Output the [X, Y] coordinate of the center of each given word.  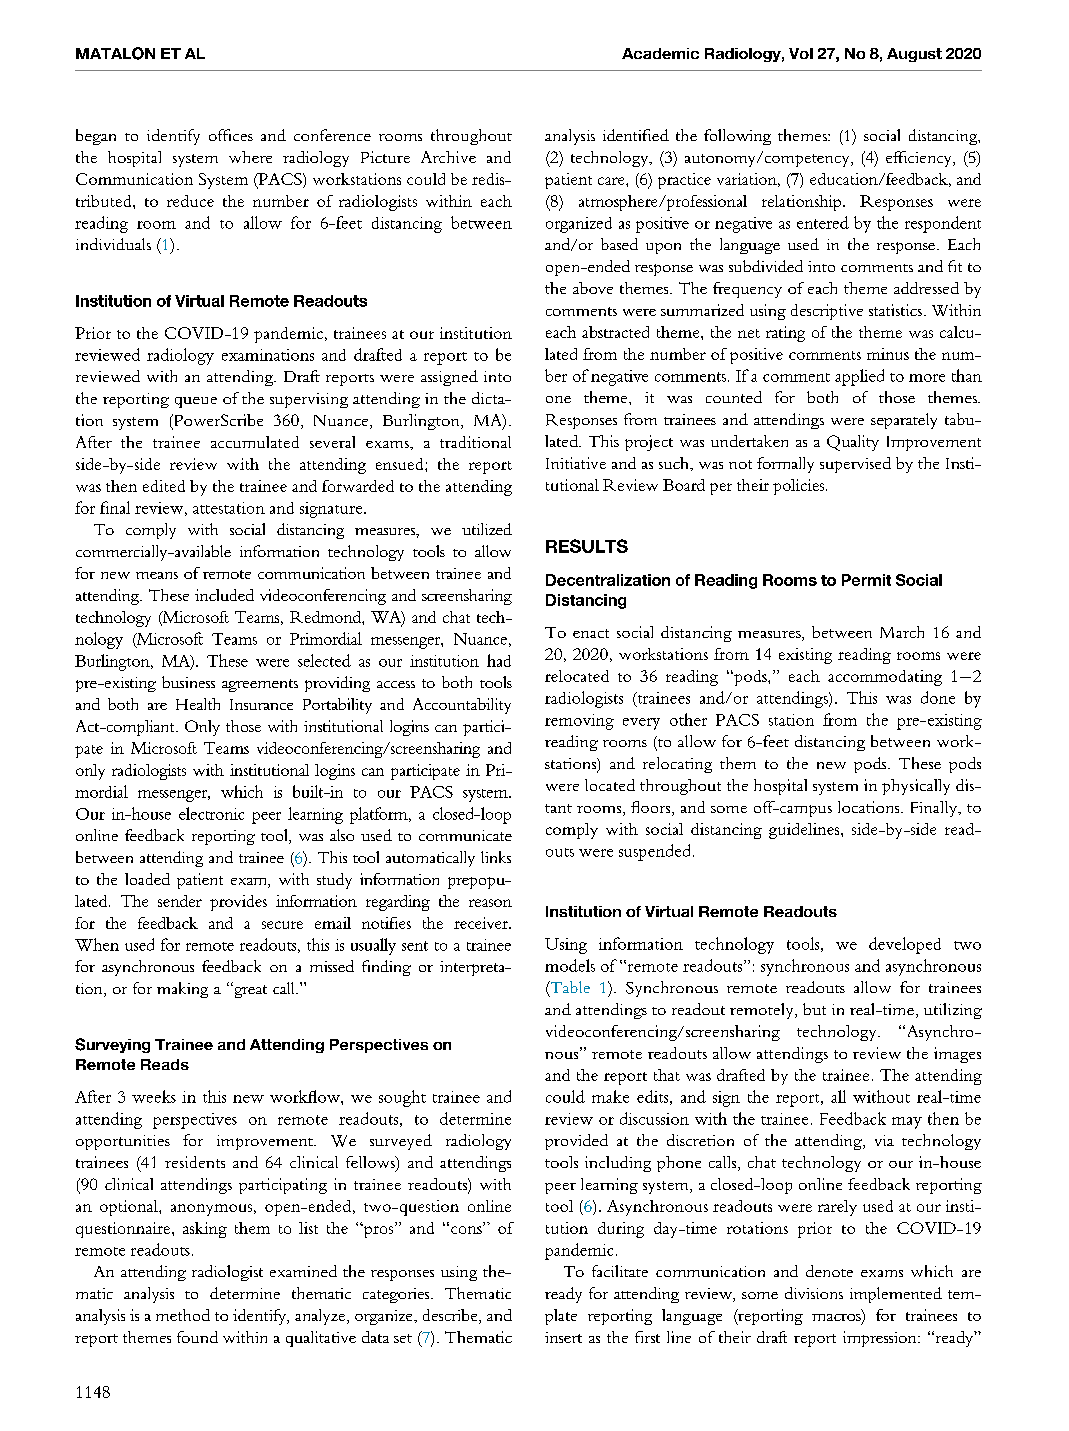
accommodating [885, 678]
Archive [448, 157]
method [183, 1315]
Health [198, 704]
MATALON [115, 53]
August [914, 55]
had [499, 660]
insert [563, 1337]
